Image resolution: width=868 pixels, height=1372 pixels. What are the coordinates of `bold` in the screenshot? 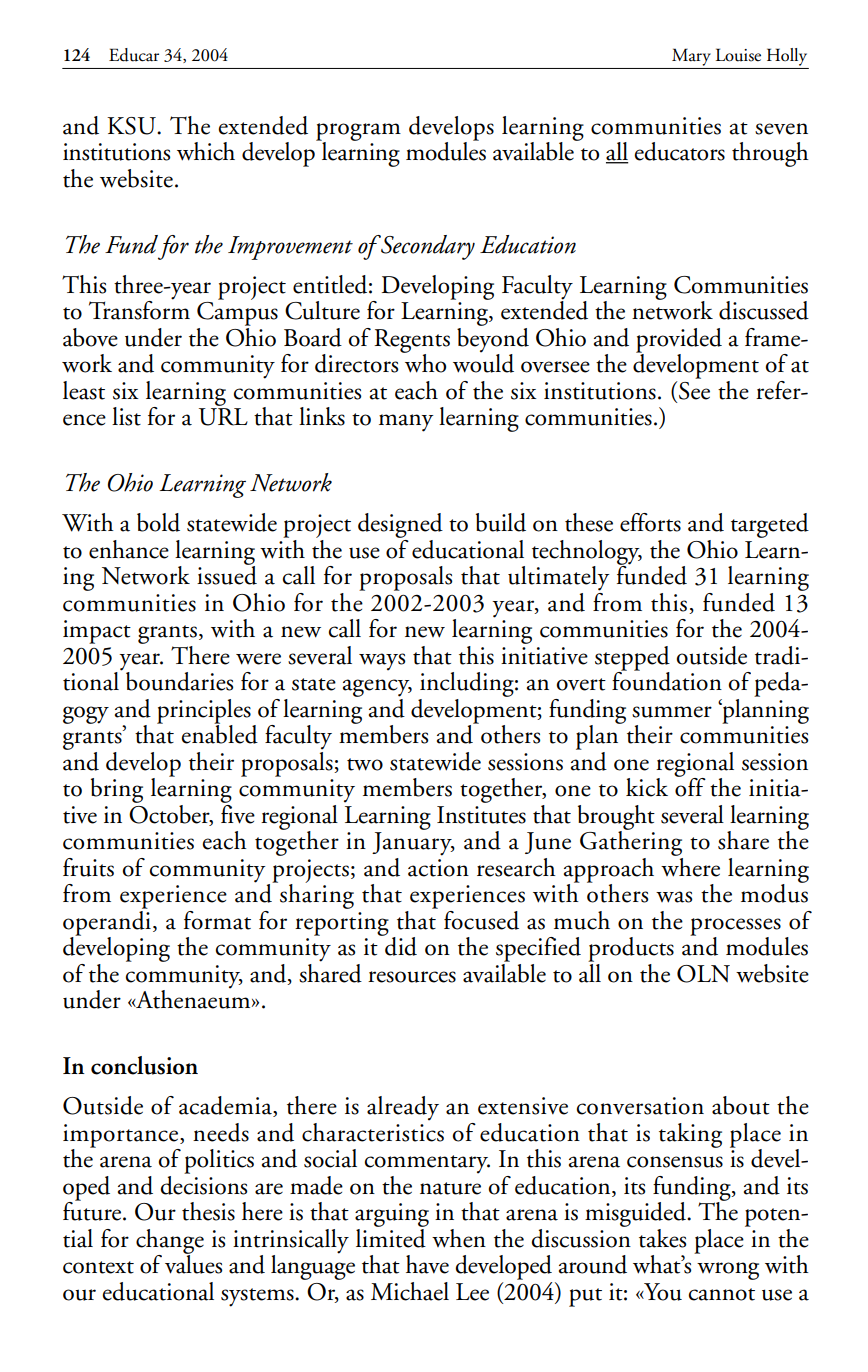 It's located at (158, 522).
